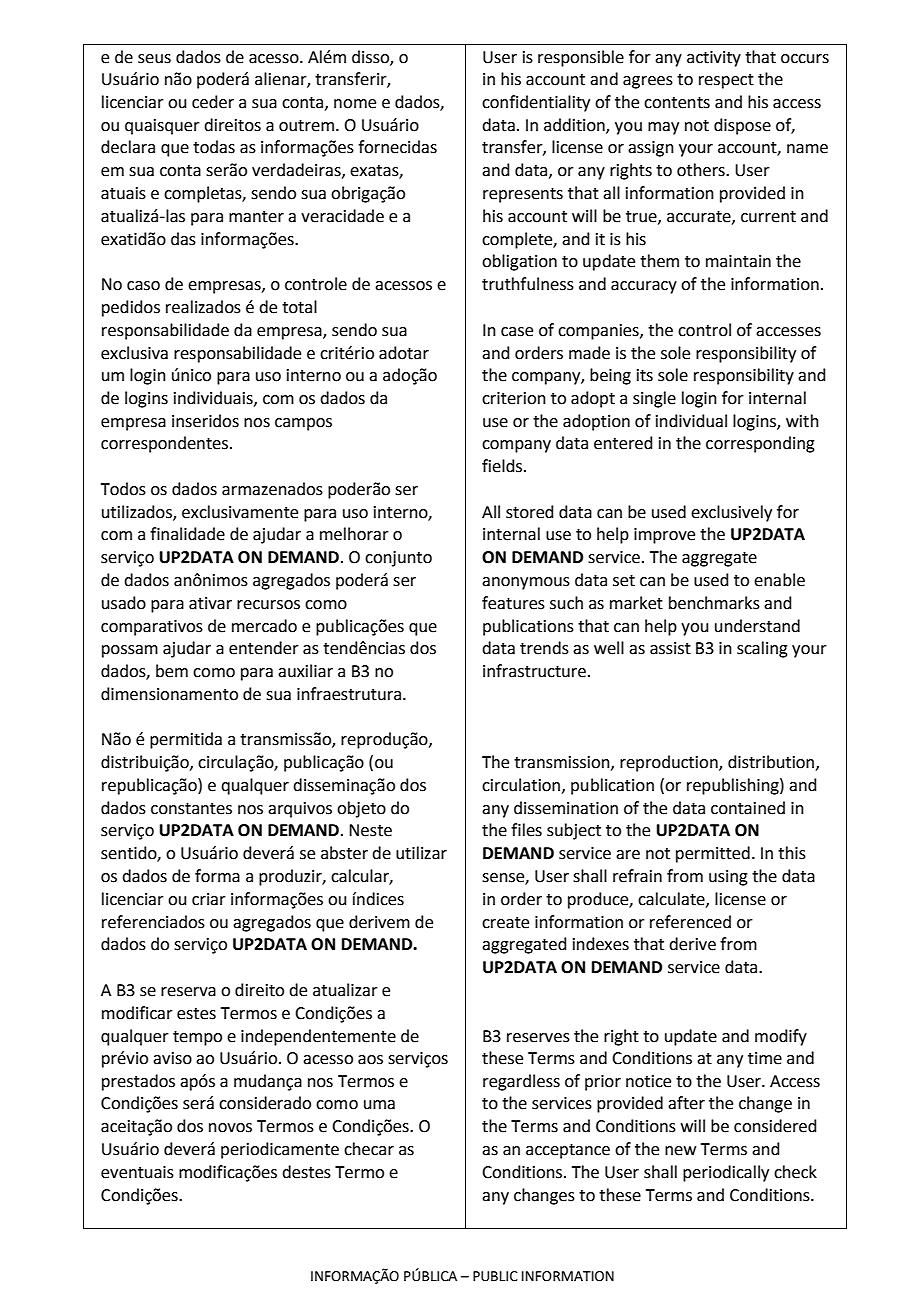  I want to click on respect, so click(726, 81).
